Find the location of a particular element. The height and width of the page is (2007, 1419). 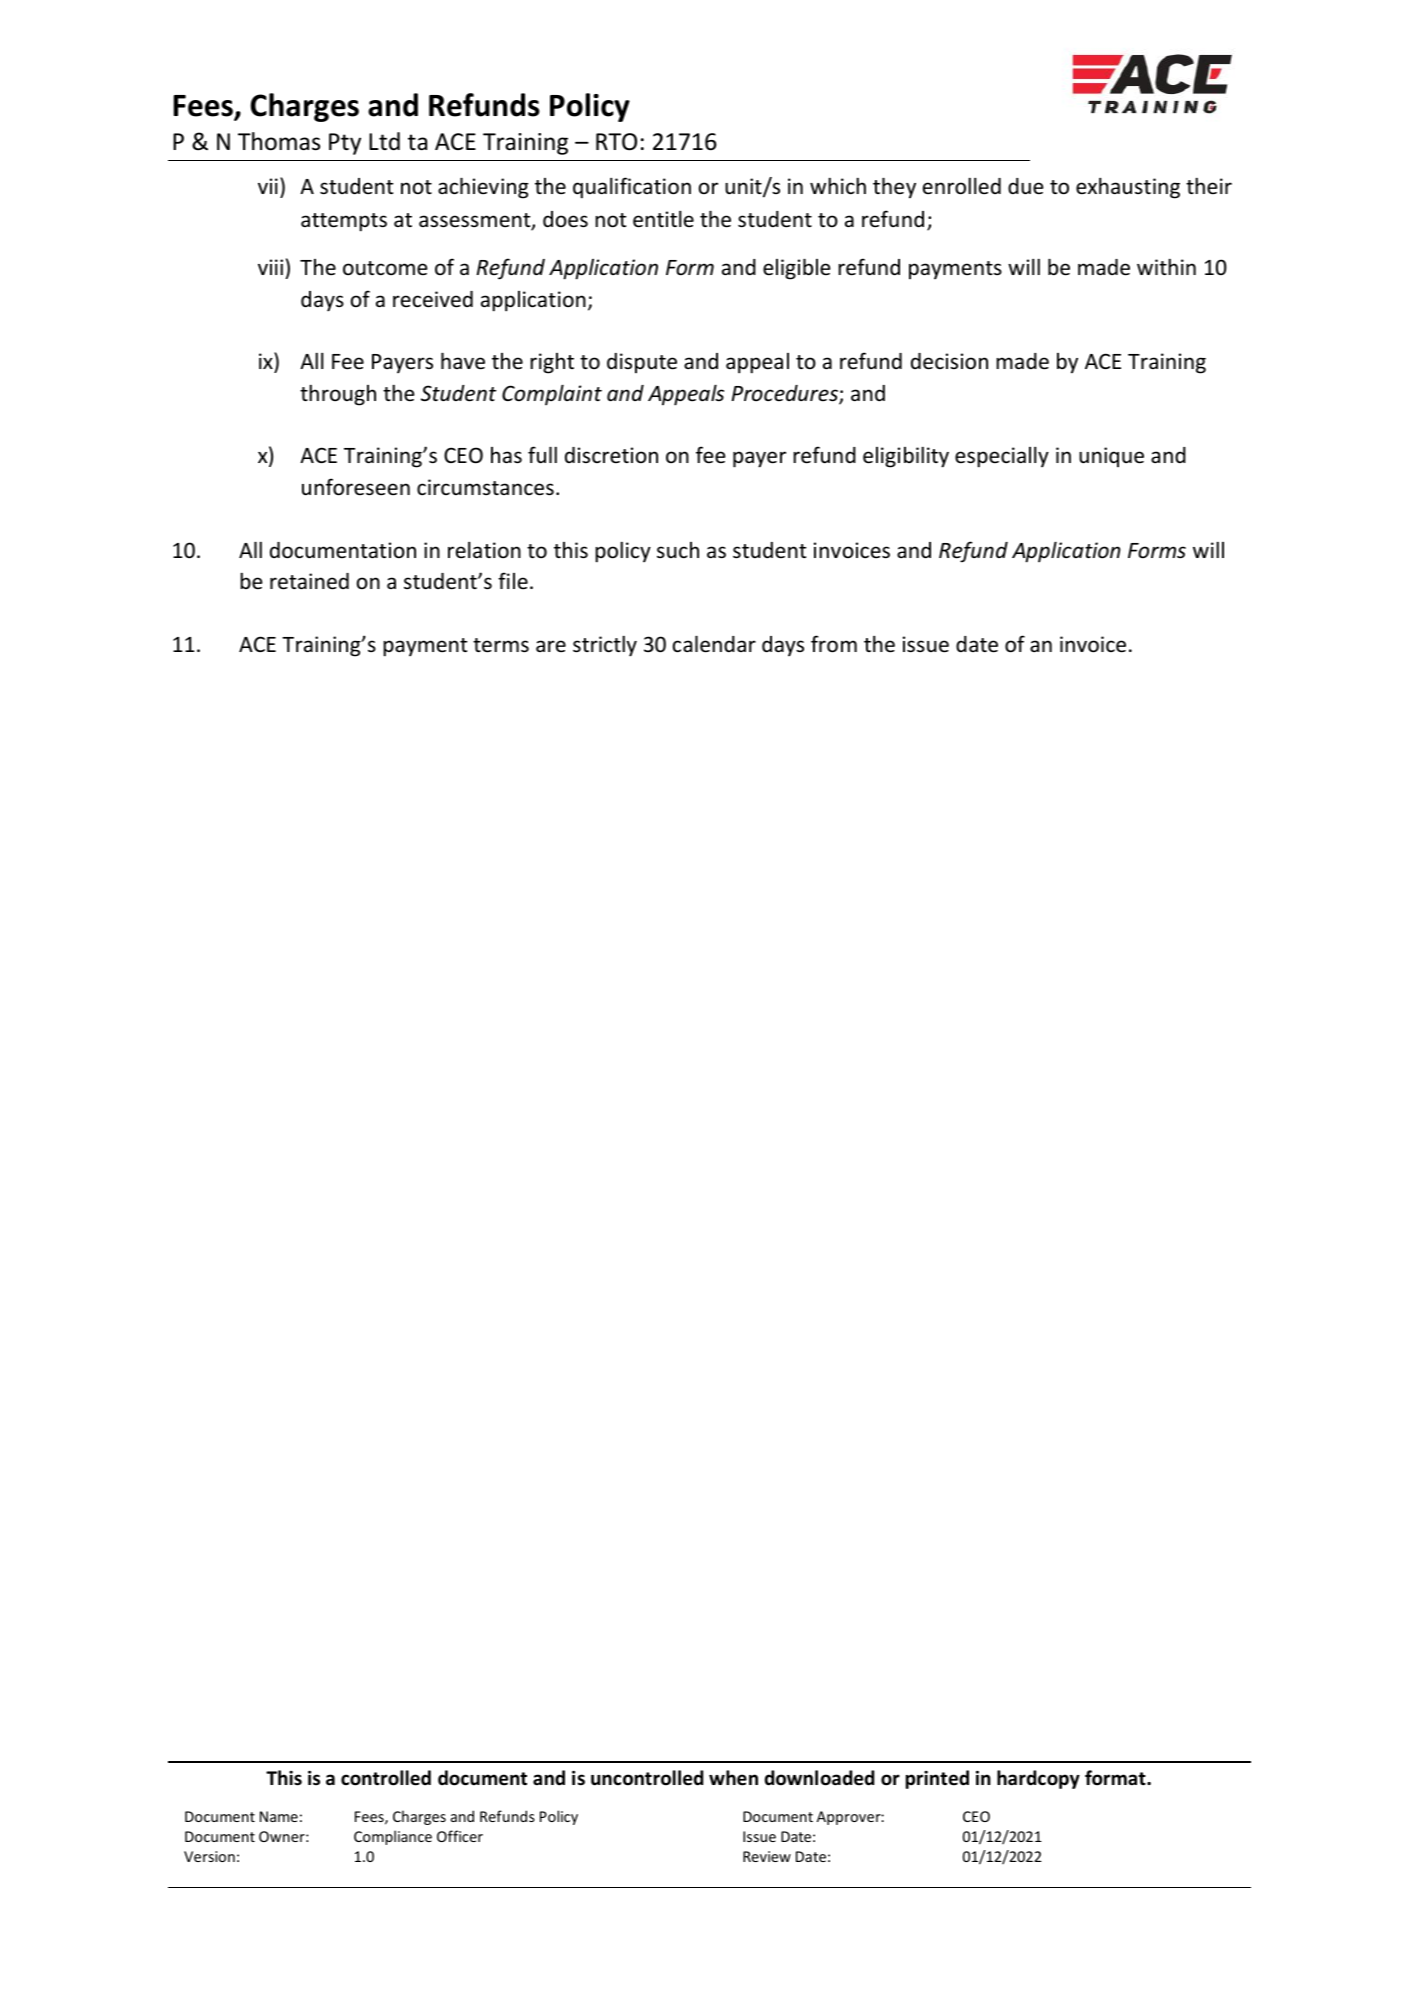

when is located at coordinates (733, 1778).
